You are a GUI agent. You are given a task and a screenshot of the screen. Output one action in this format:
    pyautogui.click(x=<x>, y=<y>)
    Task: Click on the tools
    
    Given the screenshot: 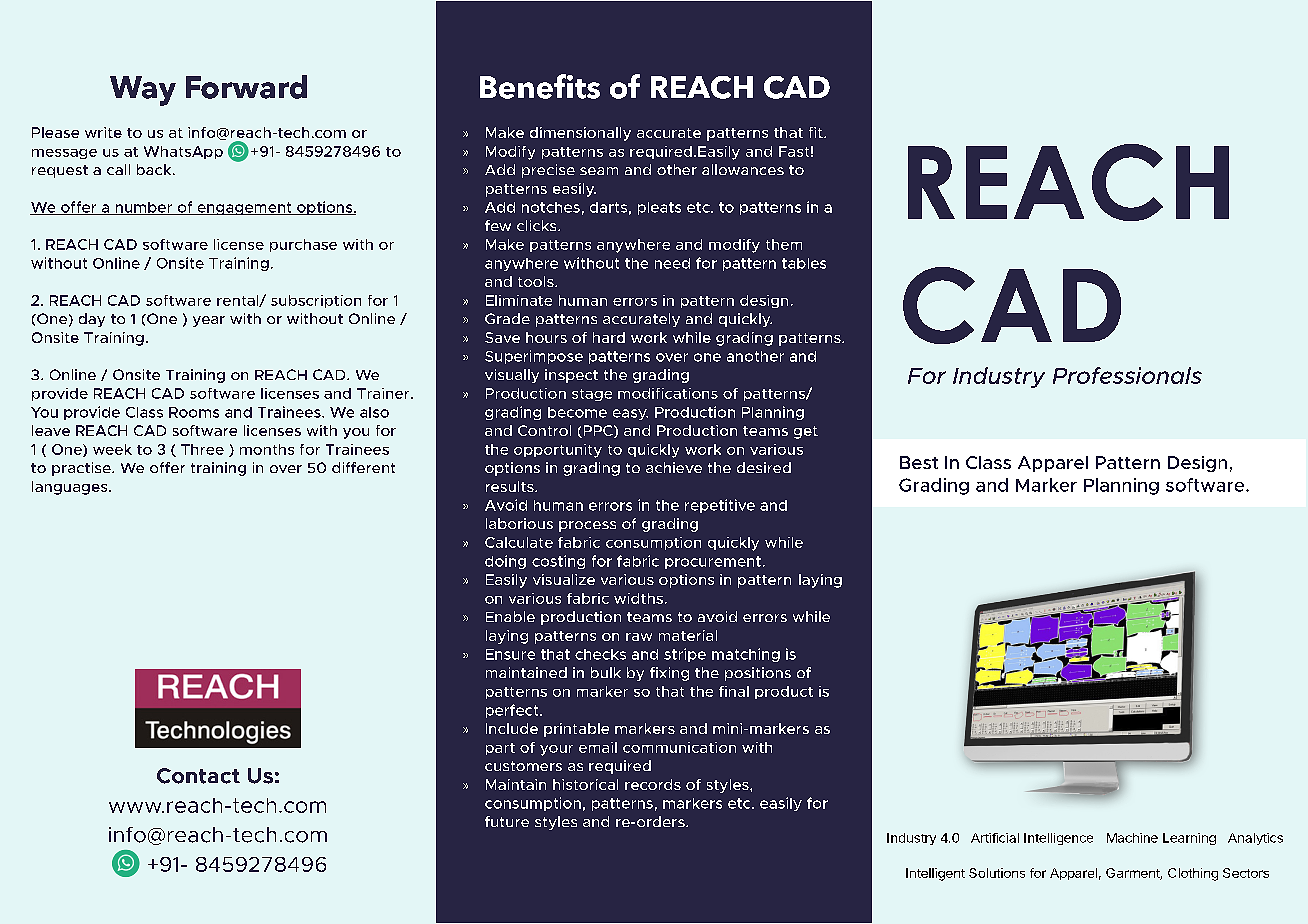 What is the action you would take?
    pyautogui.click(x=537, y=281)
